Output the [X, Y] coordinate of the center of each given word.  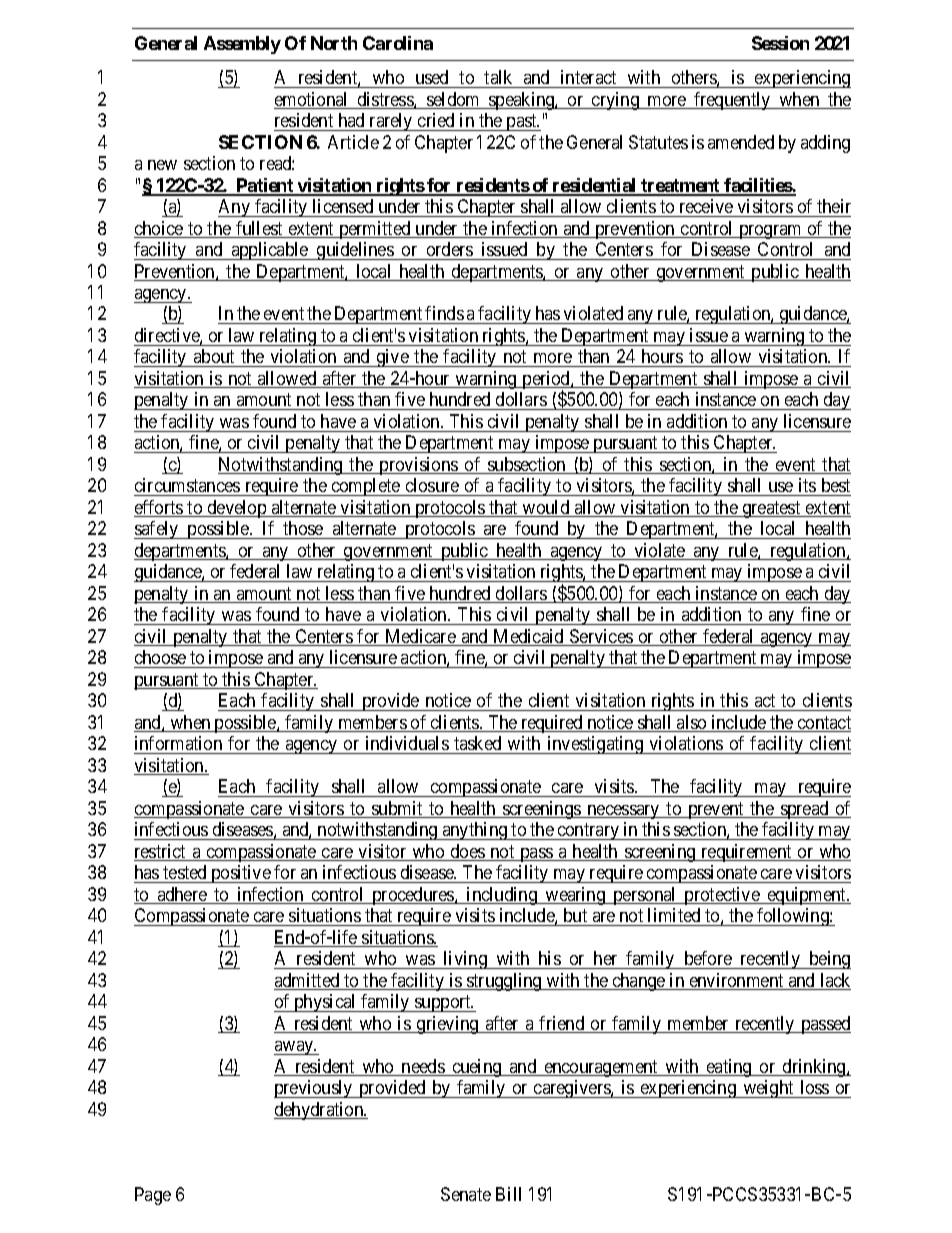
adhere [182, 895]
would [546, 508]
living [465, 960]
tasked [477, 743]
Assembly [242, 45]
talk [498, 77]
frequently [732, 101]
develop [237, 509]
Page [153, 1196]
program [771, 232]
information [178, 743]
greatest [772, 509]
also [692, 723]
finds [444, 315]
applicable [270, 251]
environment [736, 981]
